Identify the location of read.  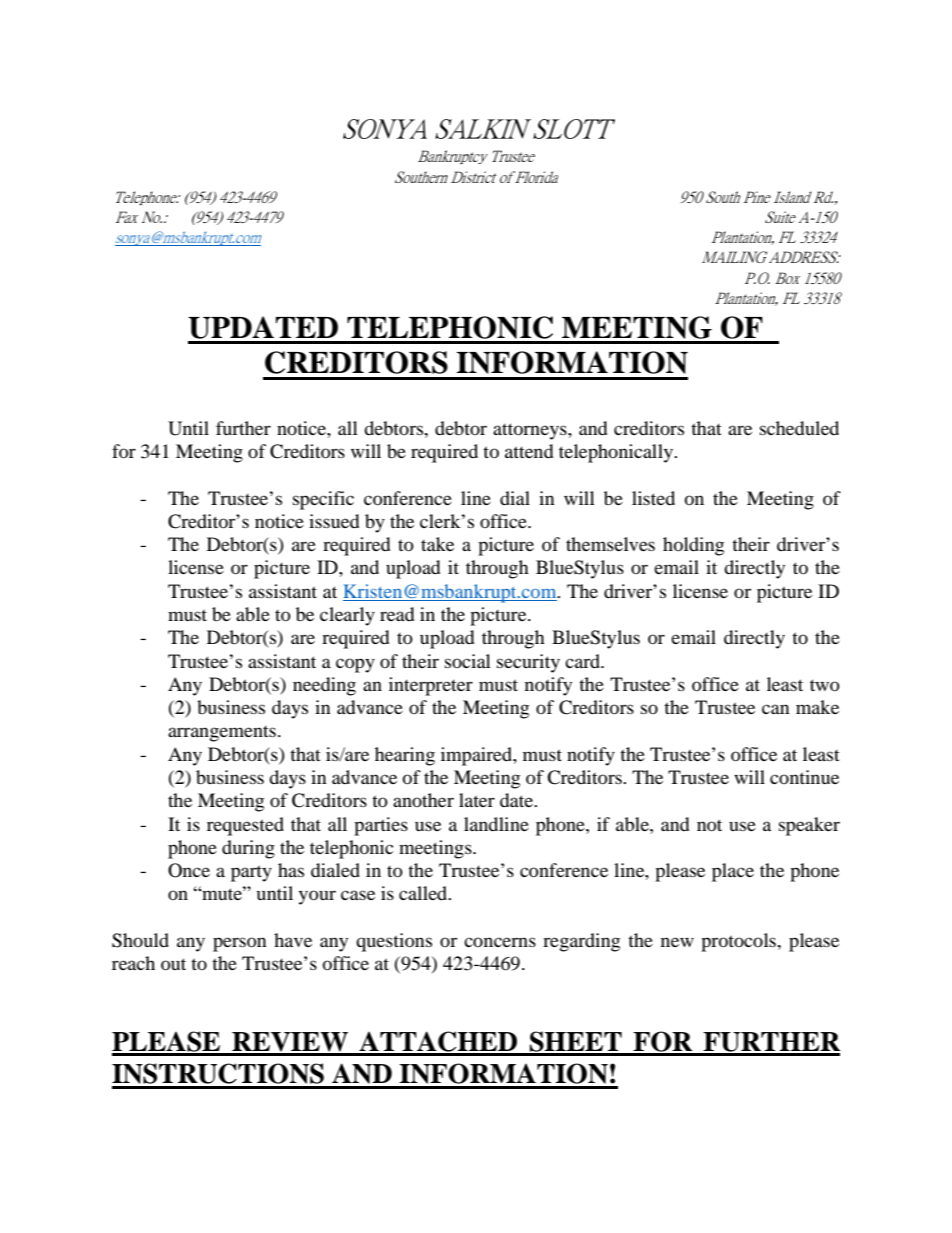
(397, 614).
